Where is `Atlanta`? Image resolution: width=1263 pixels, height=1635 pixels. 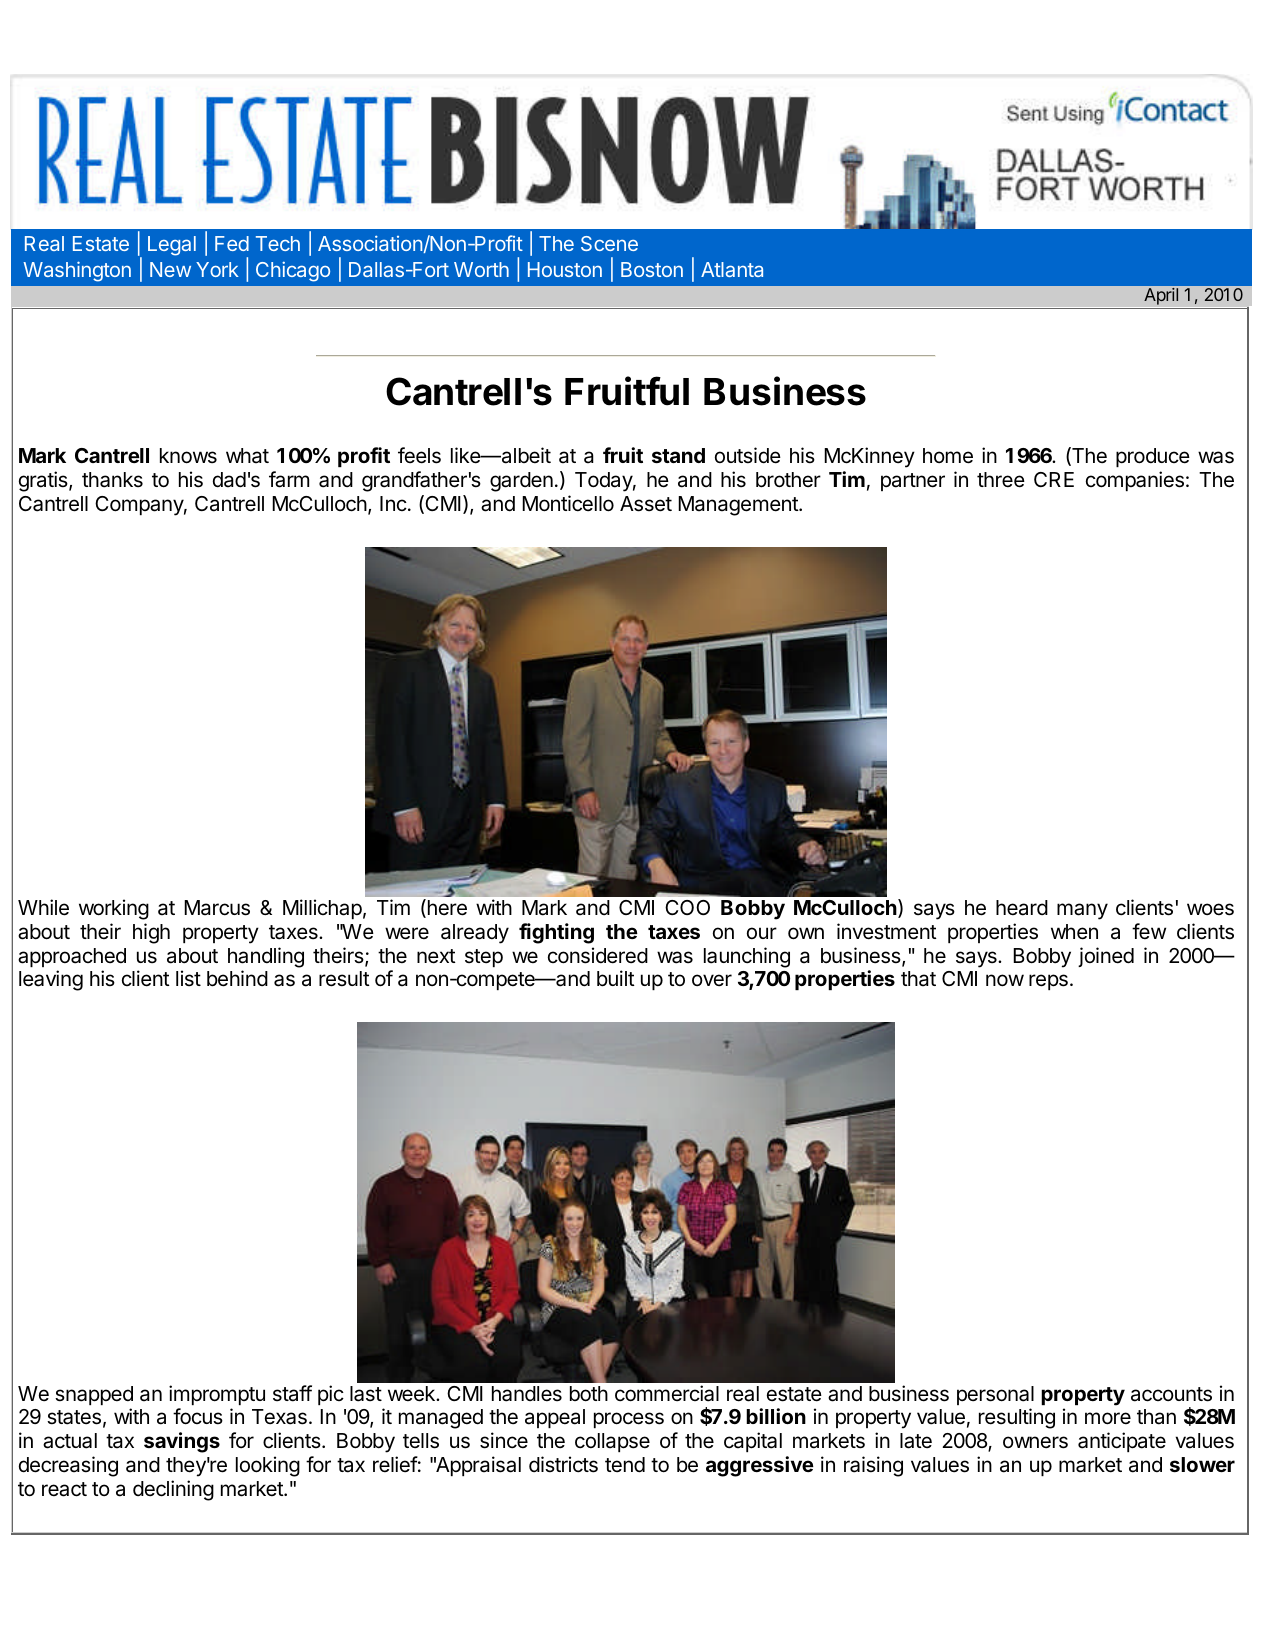 Atlanta is located at coordinates (732, 269).
